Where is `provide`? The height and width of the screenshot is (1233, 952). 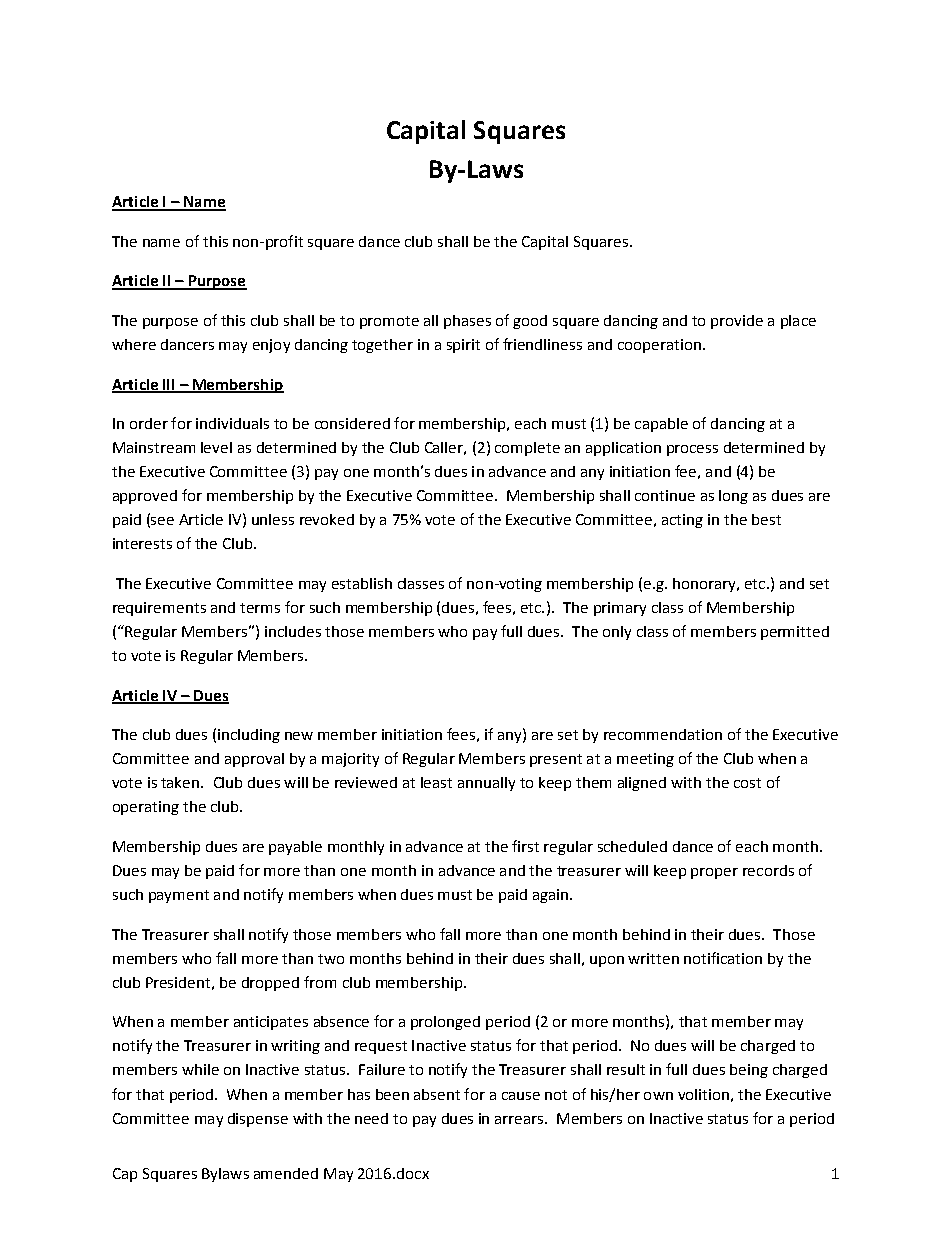
provide is located at coordinates (737, 322).
